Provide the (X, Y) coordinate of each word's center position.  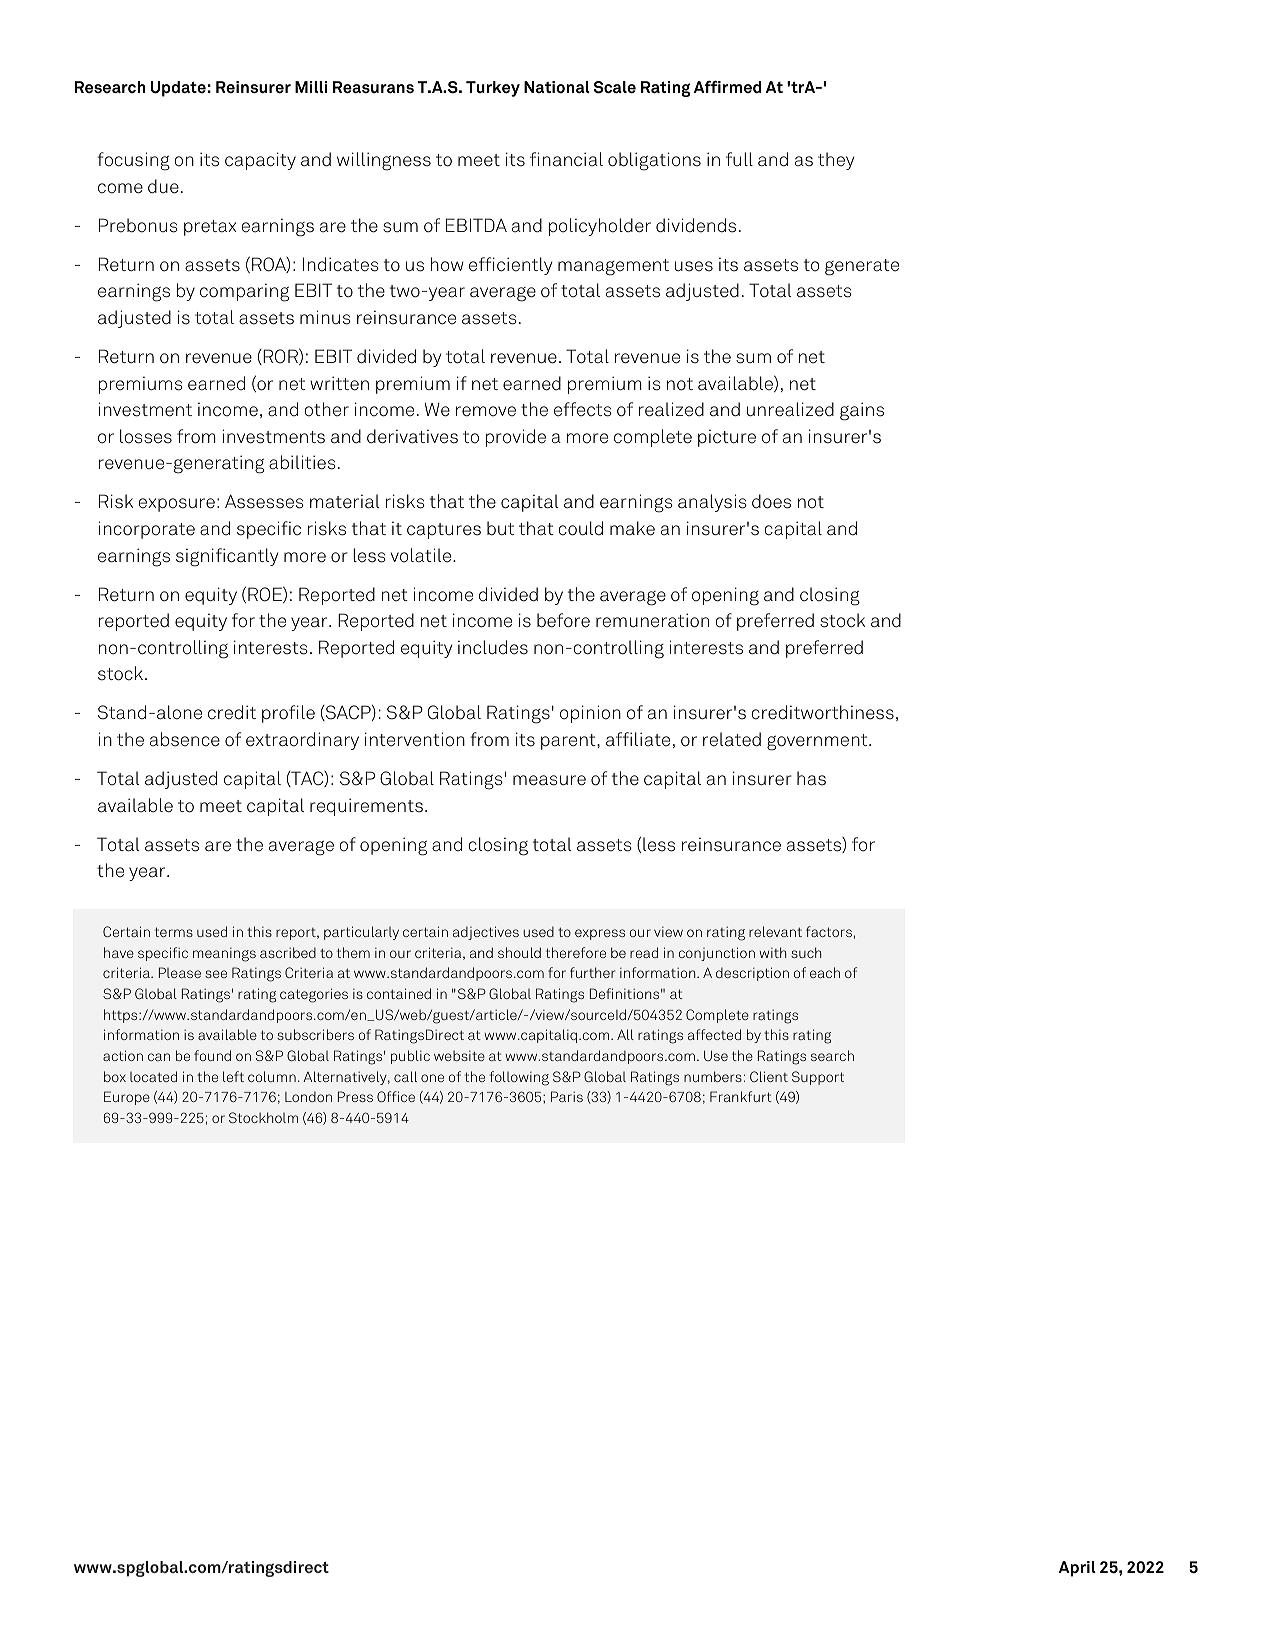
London (308, 1096)
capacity (260, 161)
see (216, 974)
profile (288, 714)
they (836, 161)
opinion (590, 714)
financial (566, 159)
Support (818, 1078)
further (592, 972)
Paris (567, 1096)
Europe (127, 1098)
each (825, 972)
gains (862, 411)
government (818, 742)
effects (583, 409)
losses (146, 436)
